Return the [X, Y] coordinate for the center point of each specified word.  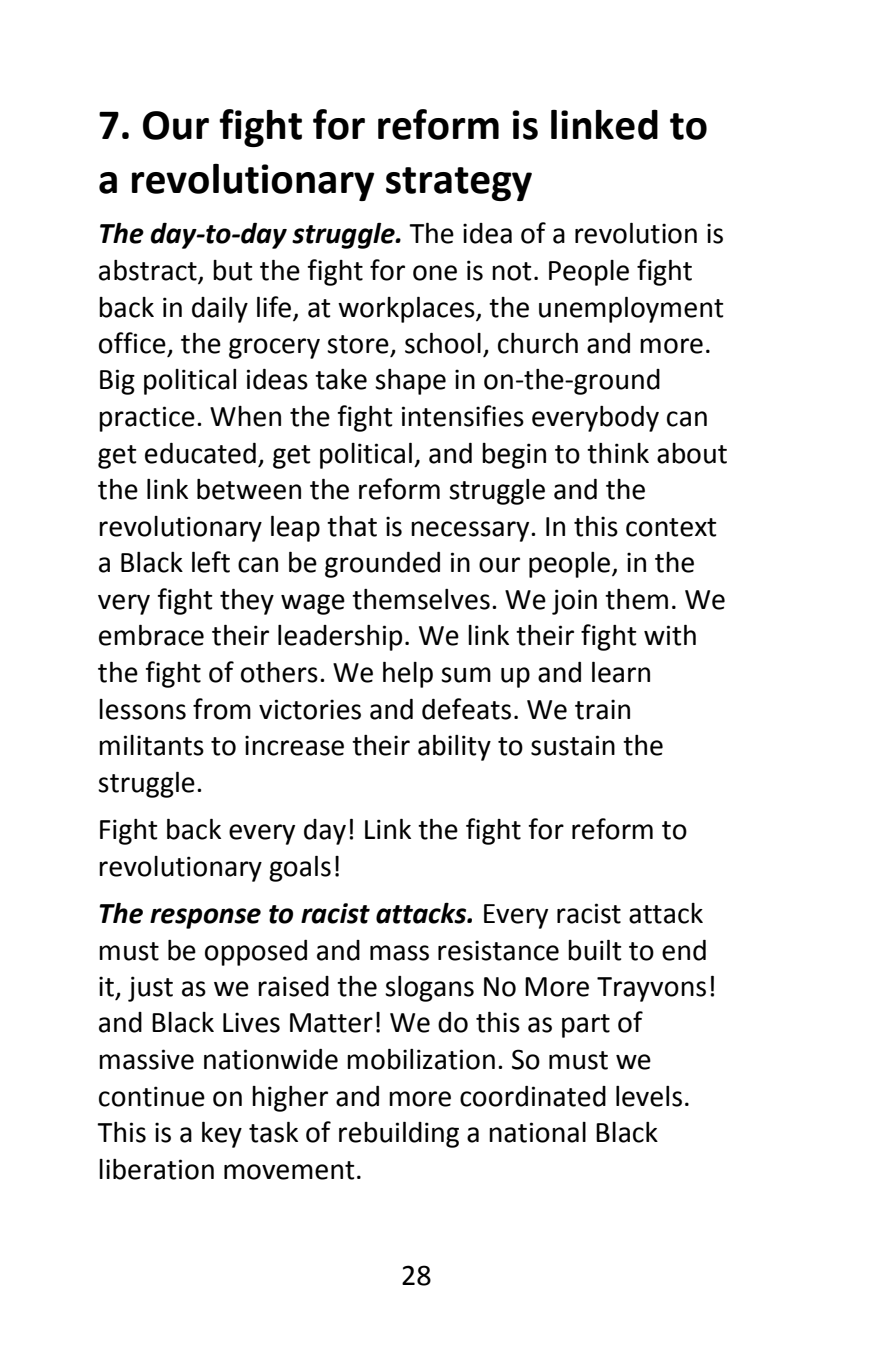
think [618, 453]
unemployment [631, 309]
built [594, 950]
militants [151, 745]
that [352, 526]
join [574, 602]
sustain [573, 745]
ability [454, 747]
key [222, 1134]
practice [147, 419]
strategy [459, 184]
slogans [429, 989]
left [211, 562]
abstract [149, 271]
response [205, 918]
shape [410, 382]
